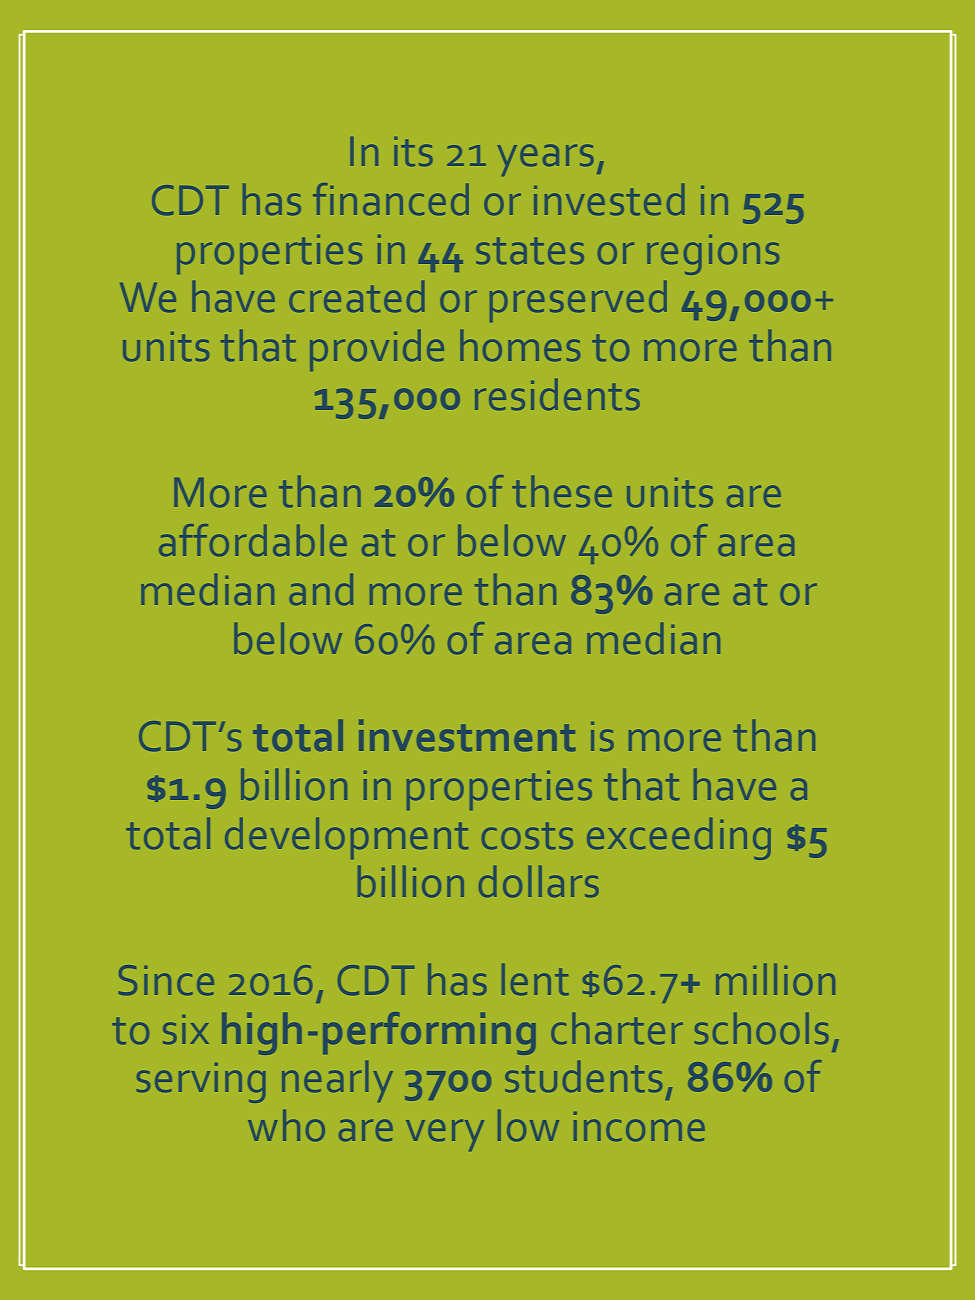 The image size is (975, 1300). What do you see at coordinates (539, 881) in the screenshot?
I see `dollars` at bounding box center [539, 881].
